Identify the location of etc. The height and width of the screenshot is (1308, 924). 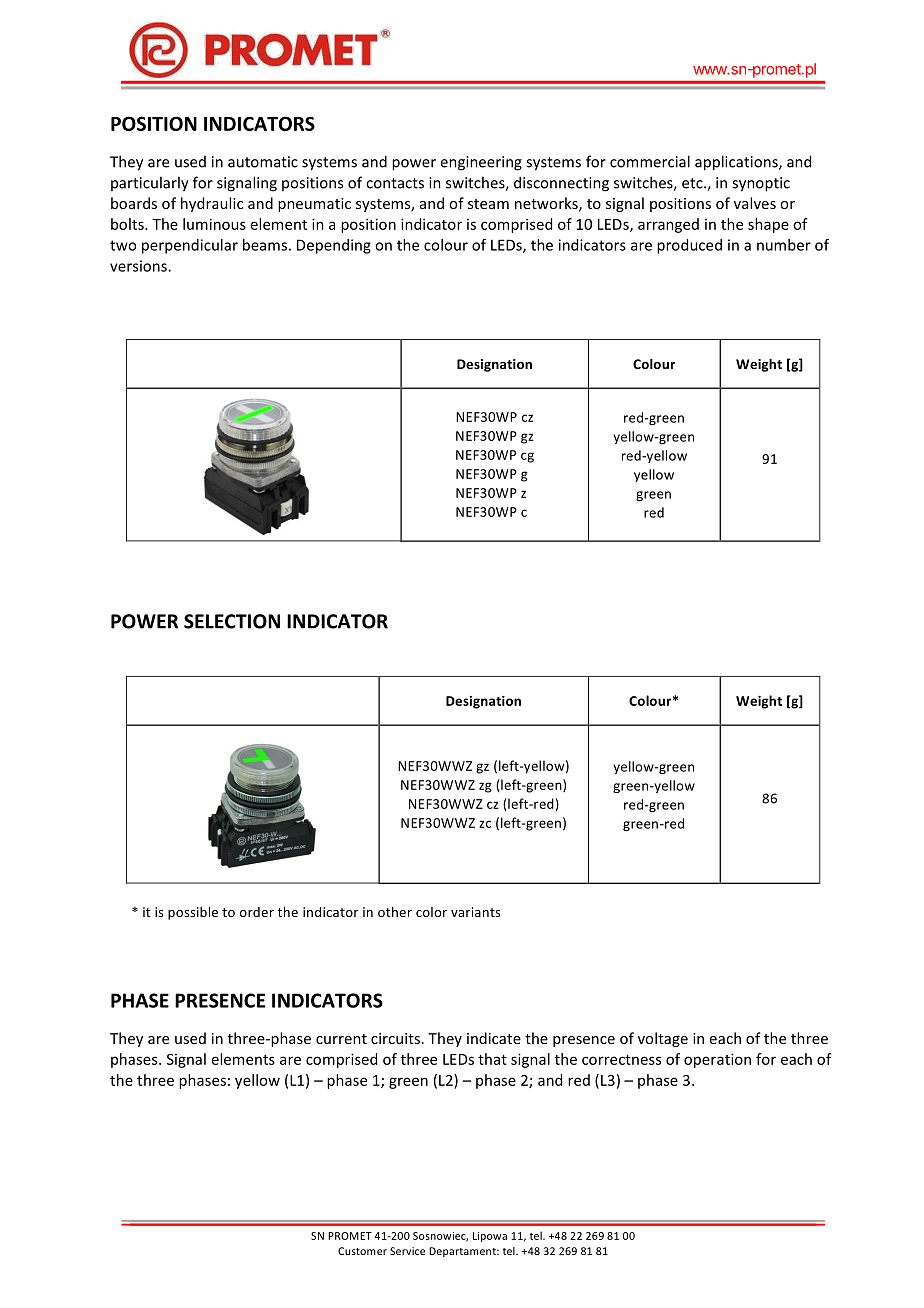
(693, 183).
